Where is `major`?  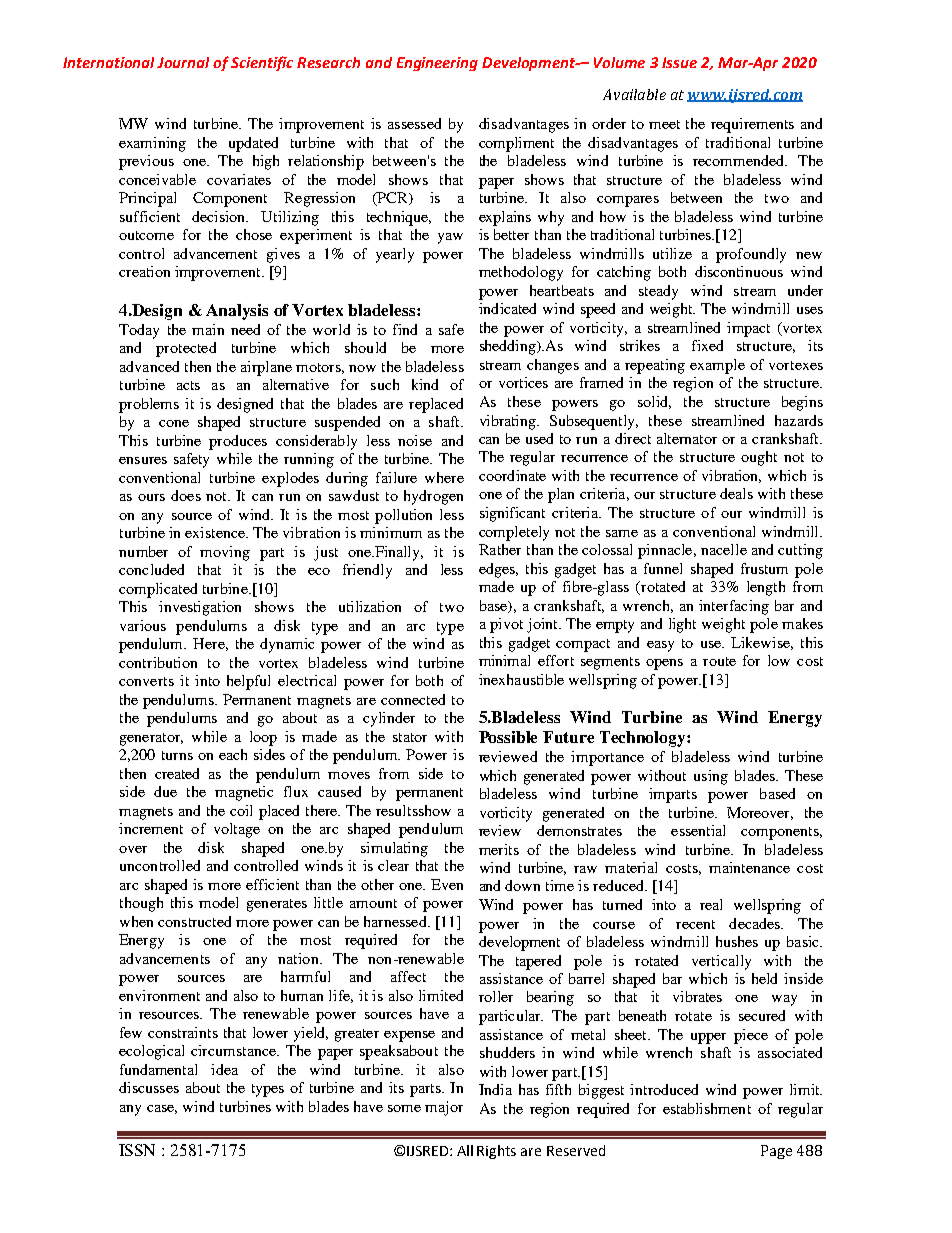 major is located at coordinates (444, 1108).
